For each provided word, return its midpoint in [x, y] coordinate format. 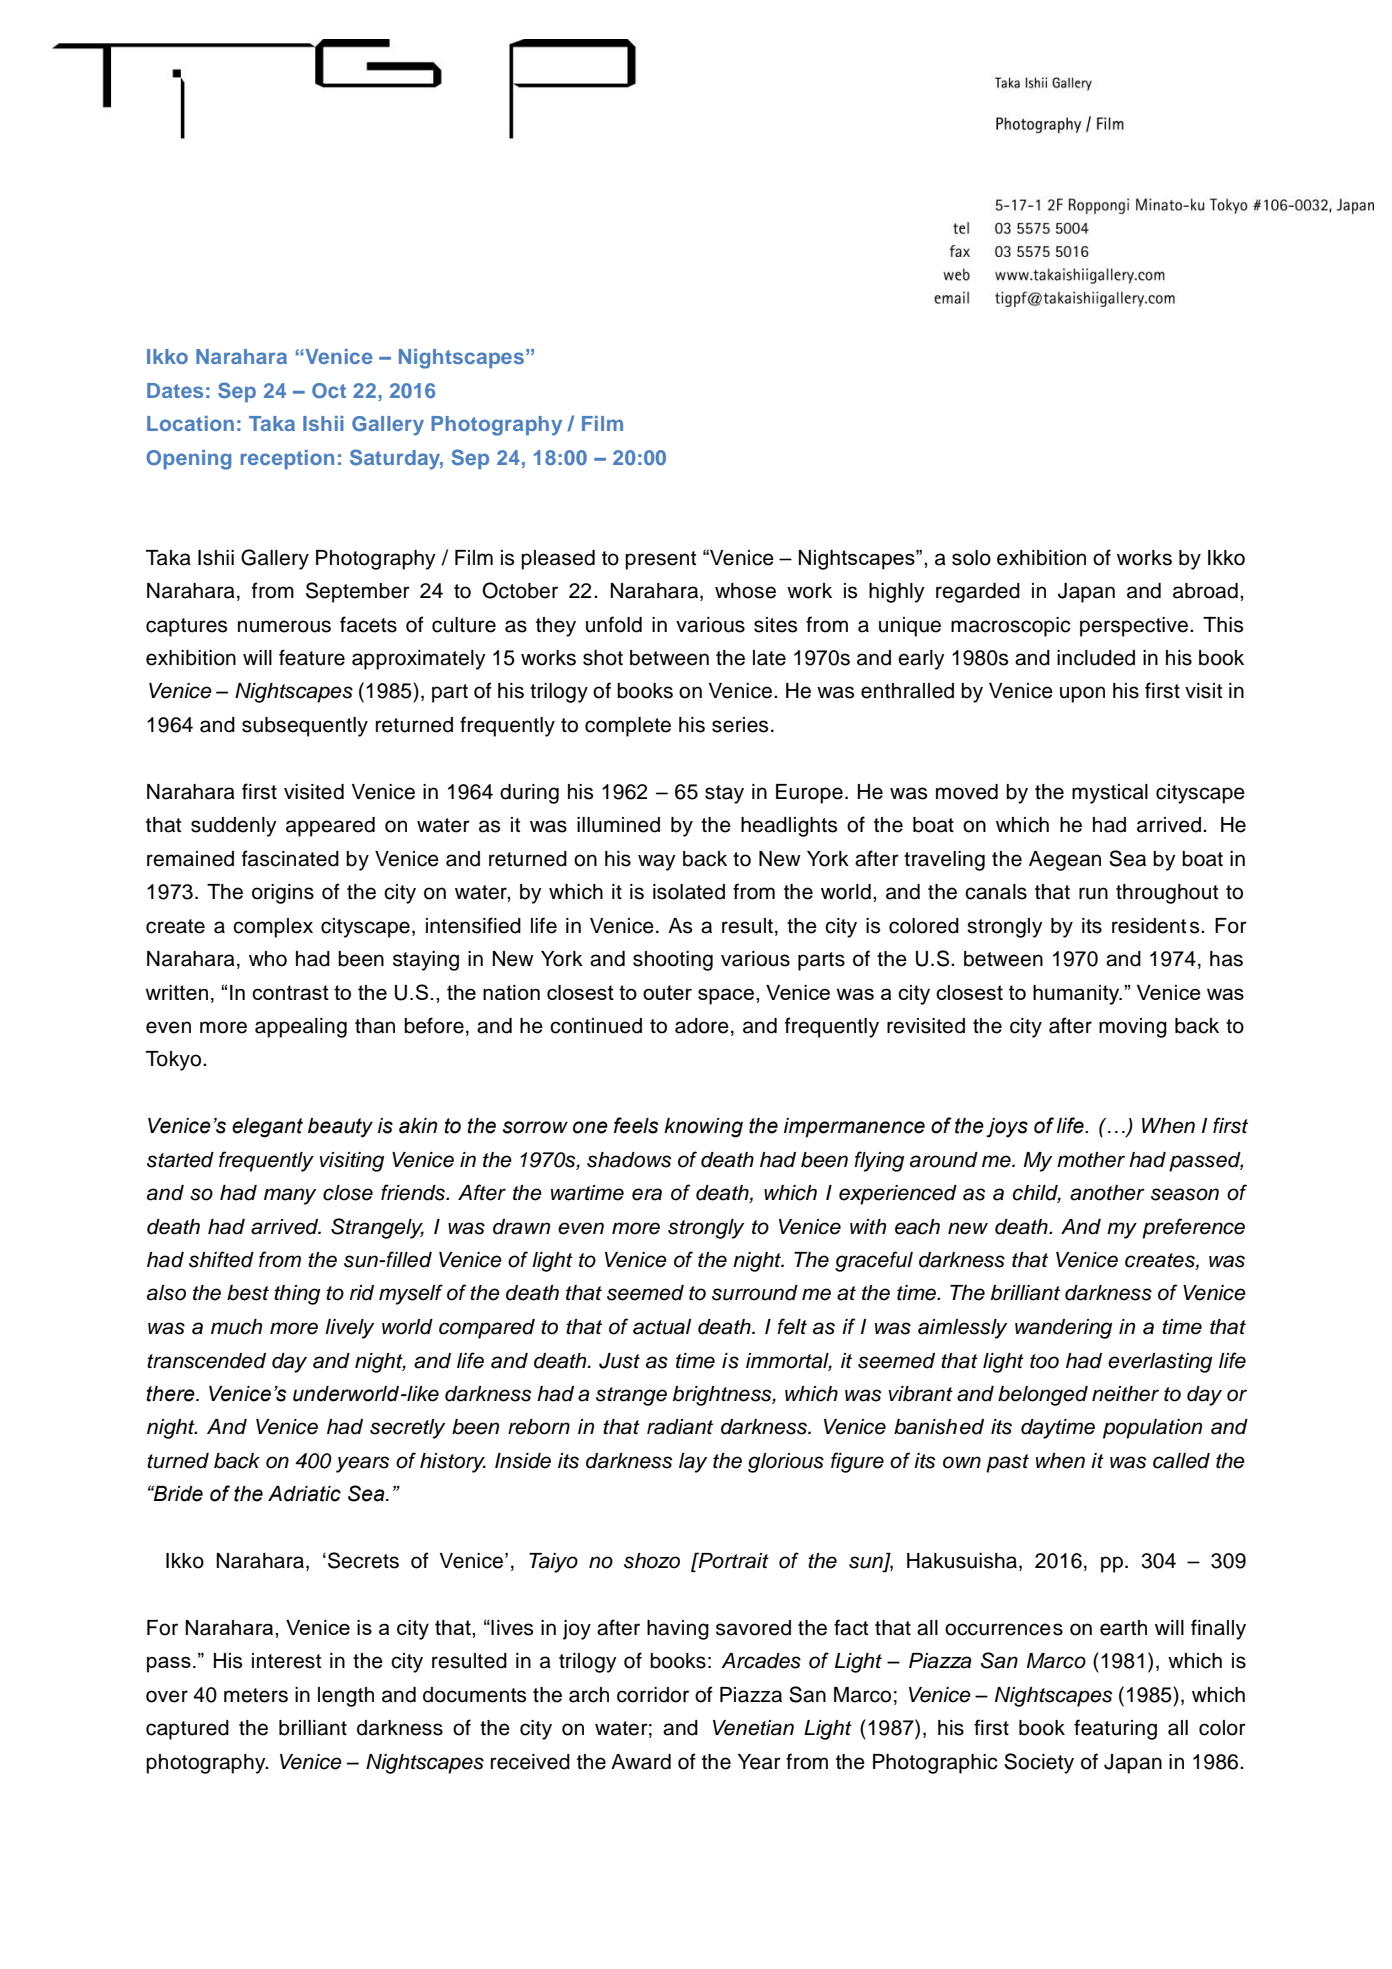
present [660, 560]
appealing [301, 1028]
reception [287, 459]
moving [1133, 1028]
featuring [1115, 1729]
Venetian [753, 1728]
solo [971, 558]
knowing [703, 1128]
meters [256, 1695]
